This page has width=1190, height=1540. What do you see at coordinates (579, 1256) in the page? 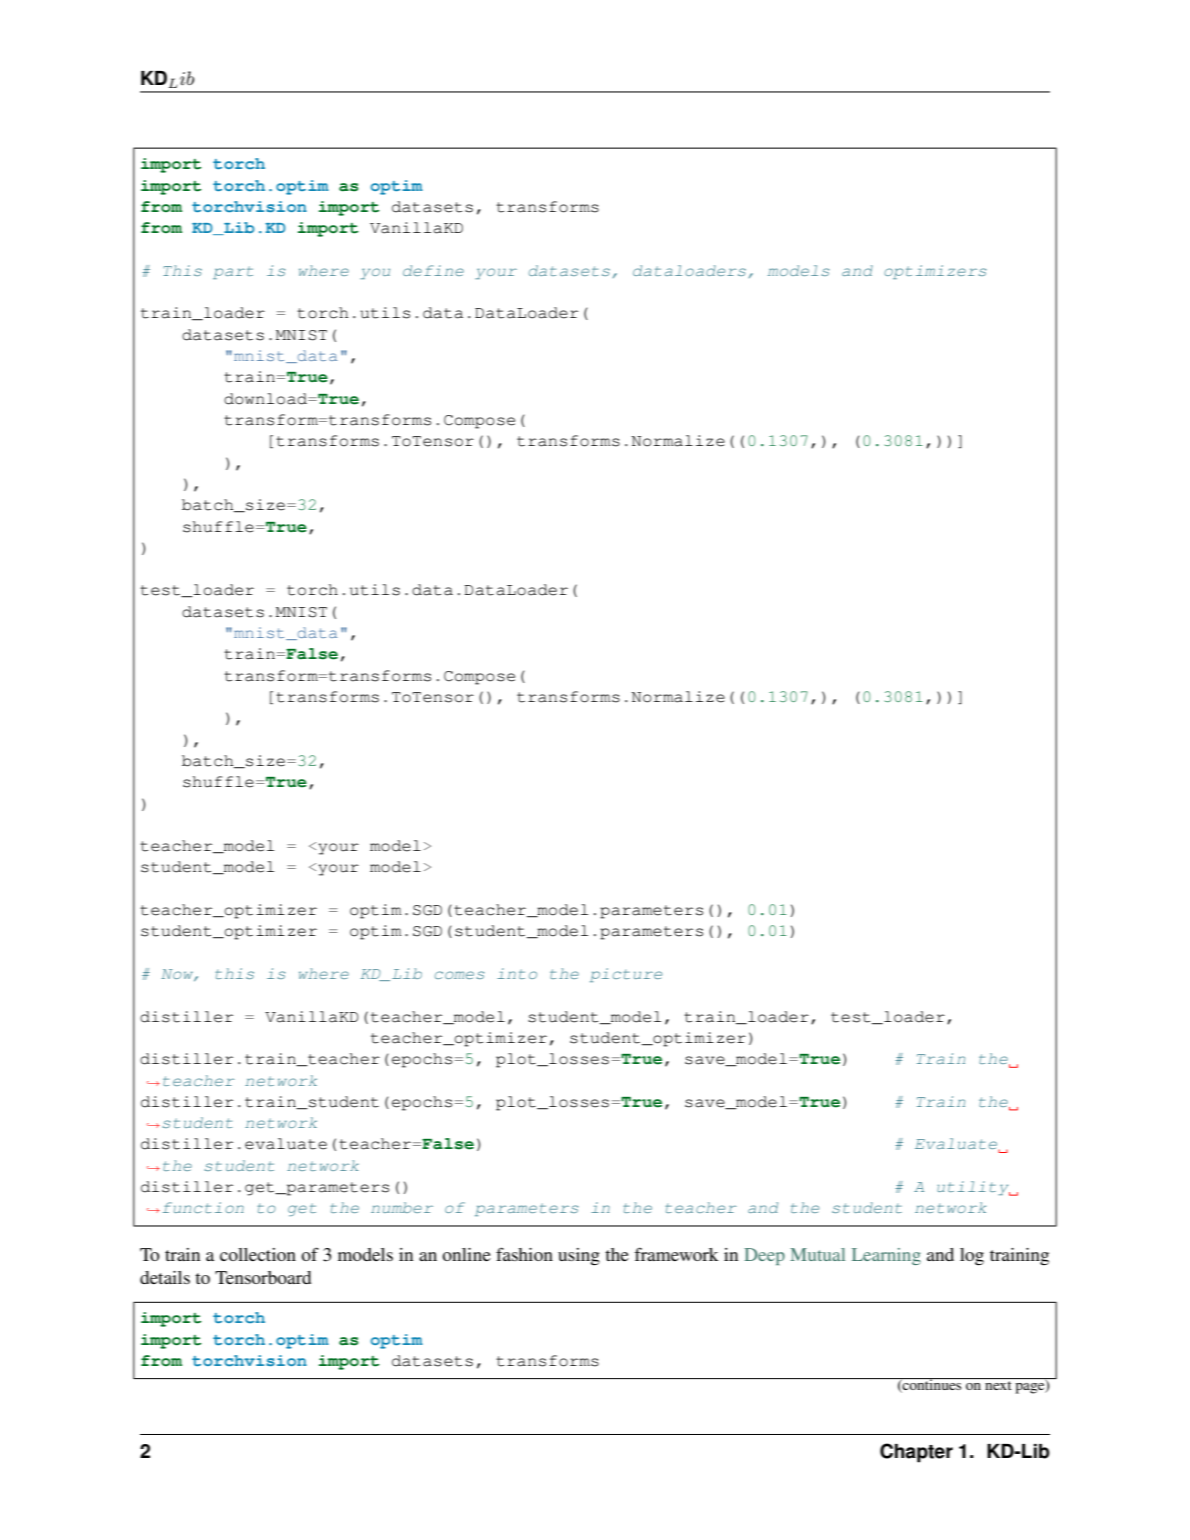
I see `using` at bounding box center [579, 1256].
